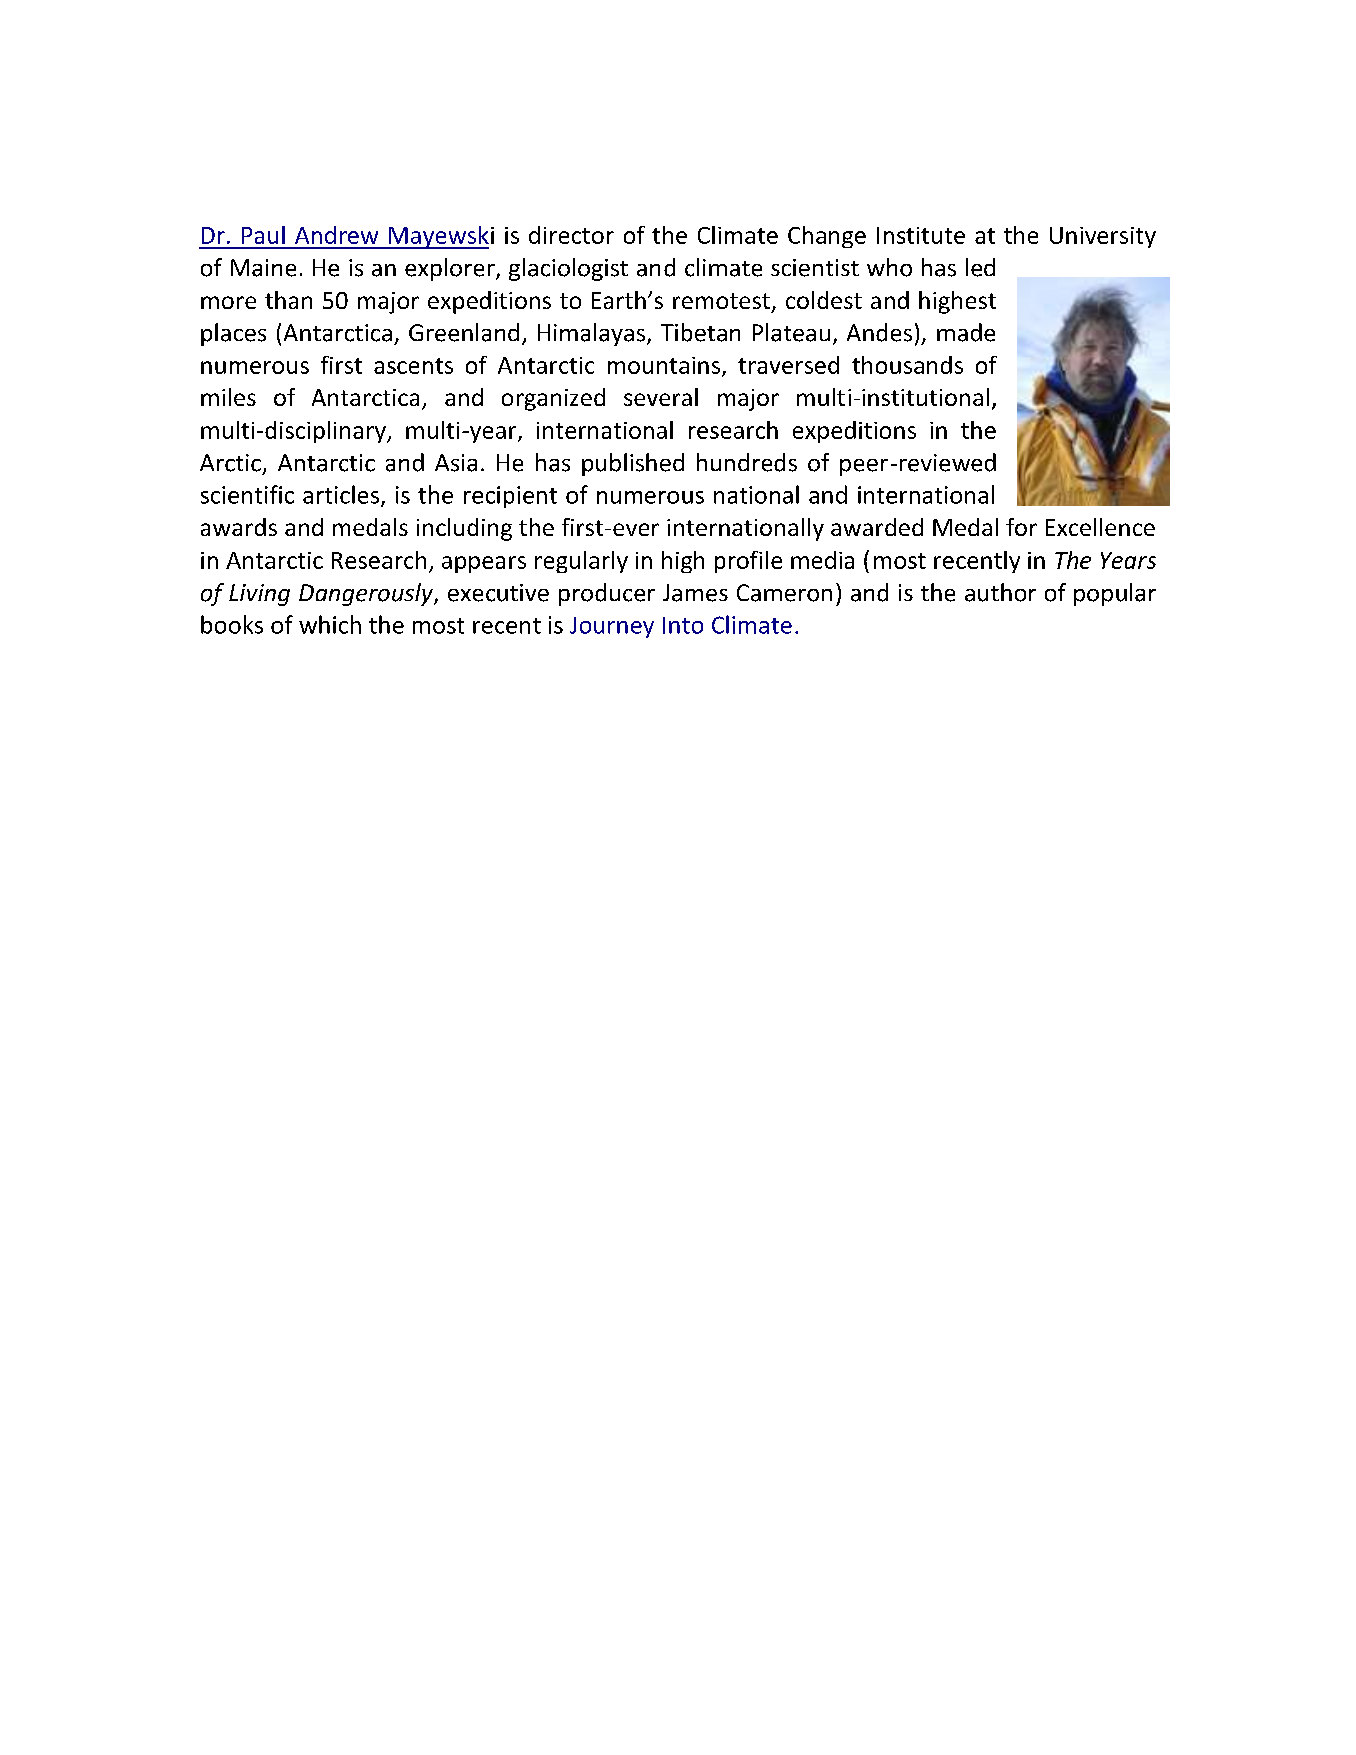 This screenshot has width=1356, height=1755. I want to click on author, so click(1000, 592).
